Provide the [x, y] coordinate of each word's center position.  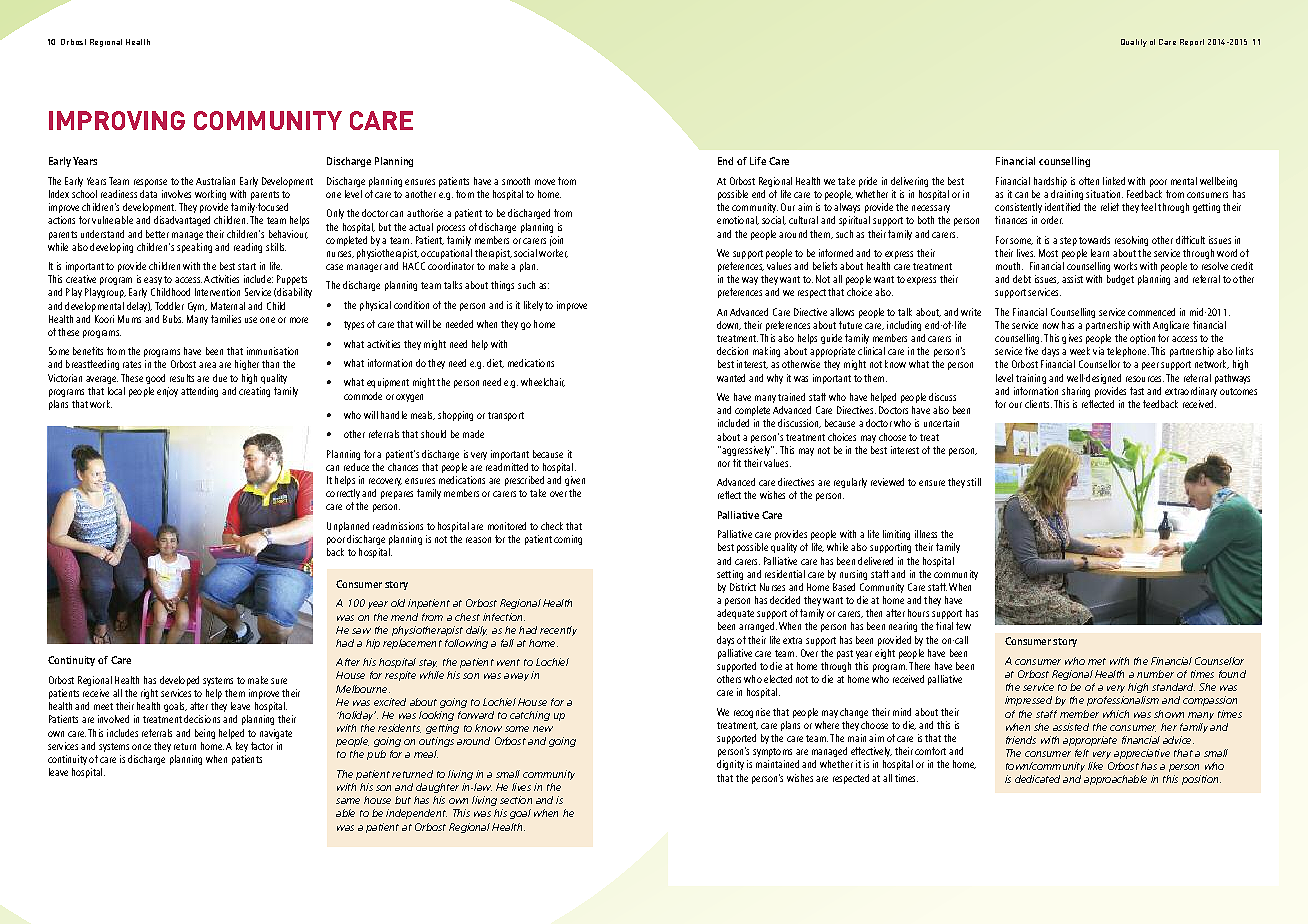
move [545, 182]
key [242, 747]
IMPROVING [117, 120]
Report [1192, 42]
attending [199, 392]
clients [1038, 404]
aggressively [746, 451]
